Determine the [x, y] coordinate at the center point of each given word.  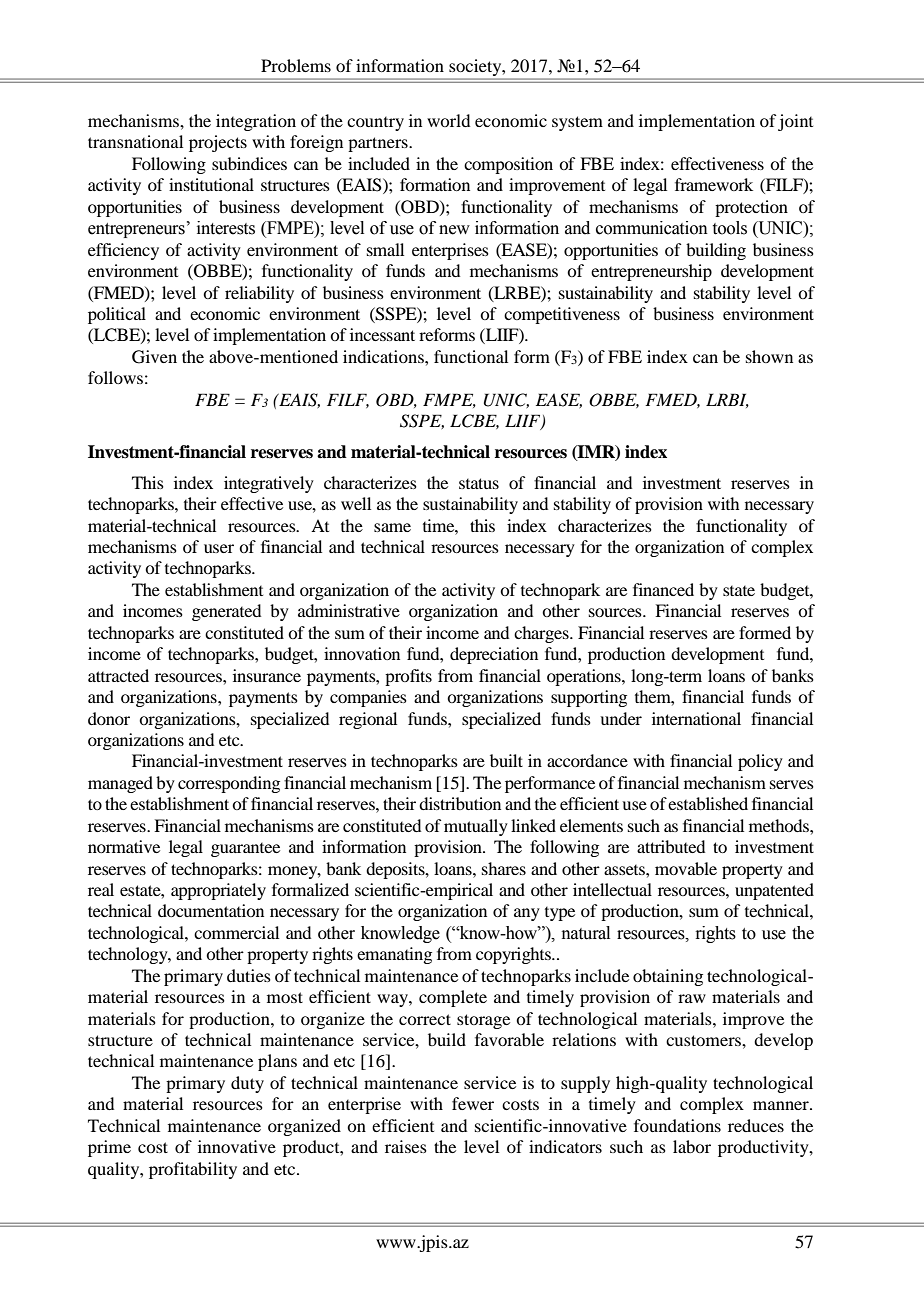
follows [115, 377]
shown [769, 356]
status [479, 483]
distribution [460, 803]
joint [795, 122]
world [448, 120]
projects [218, 143]
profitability [193, 1170]
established [708, 803]
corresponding [229, 784]
